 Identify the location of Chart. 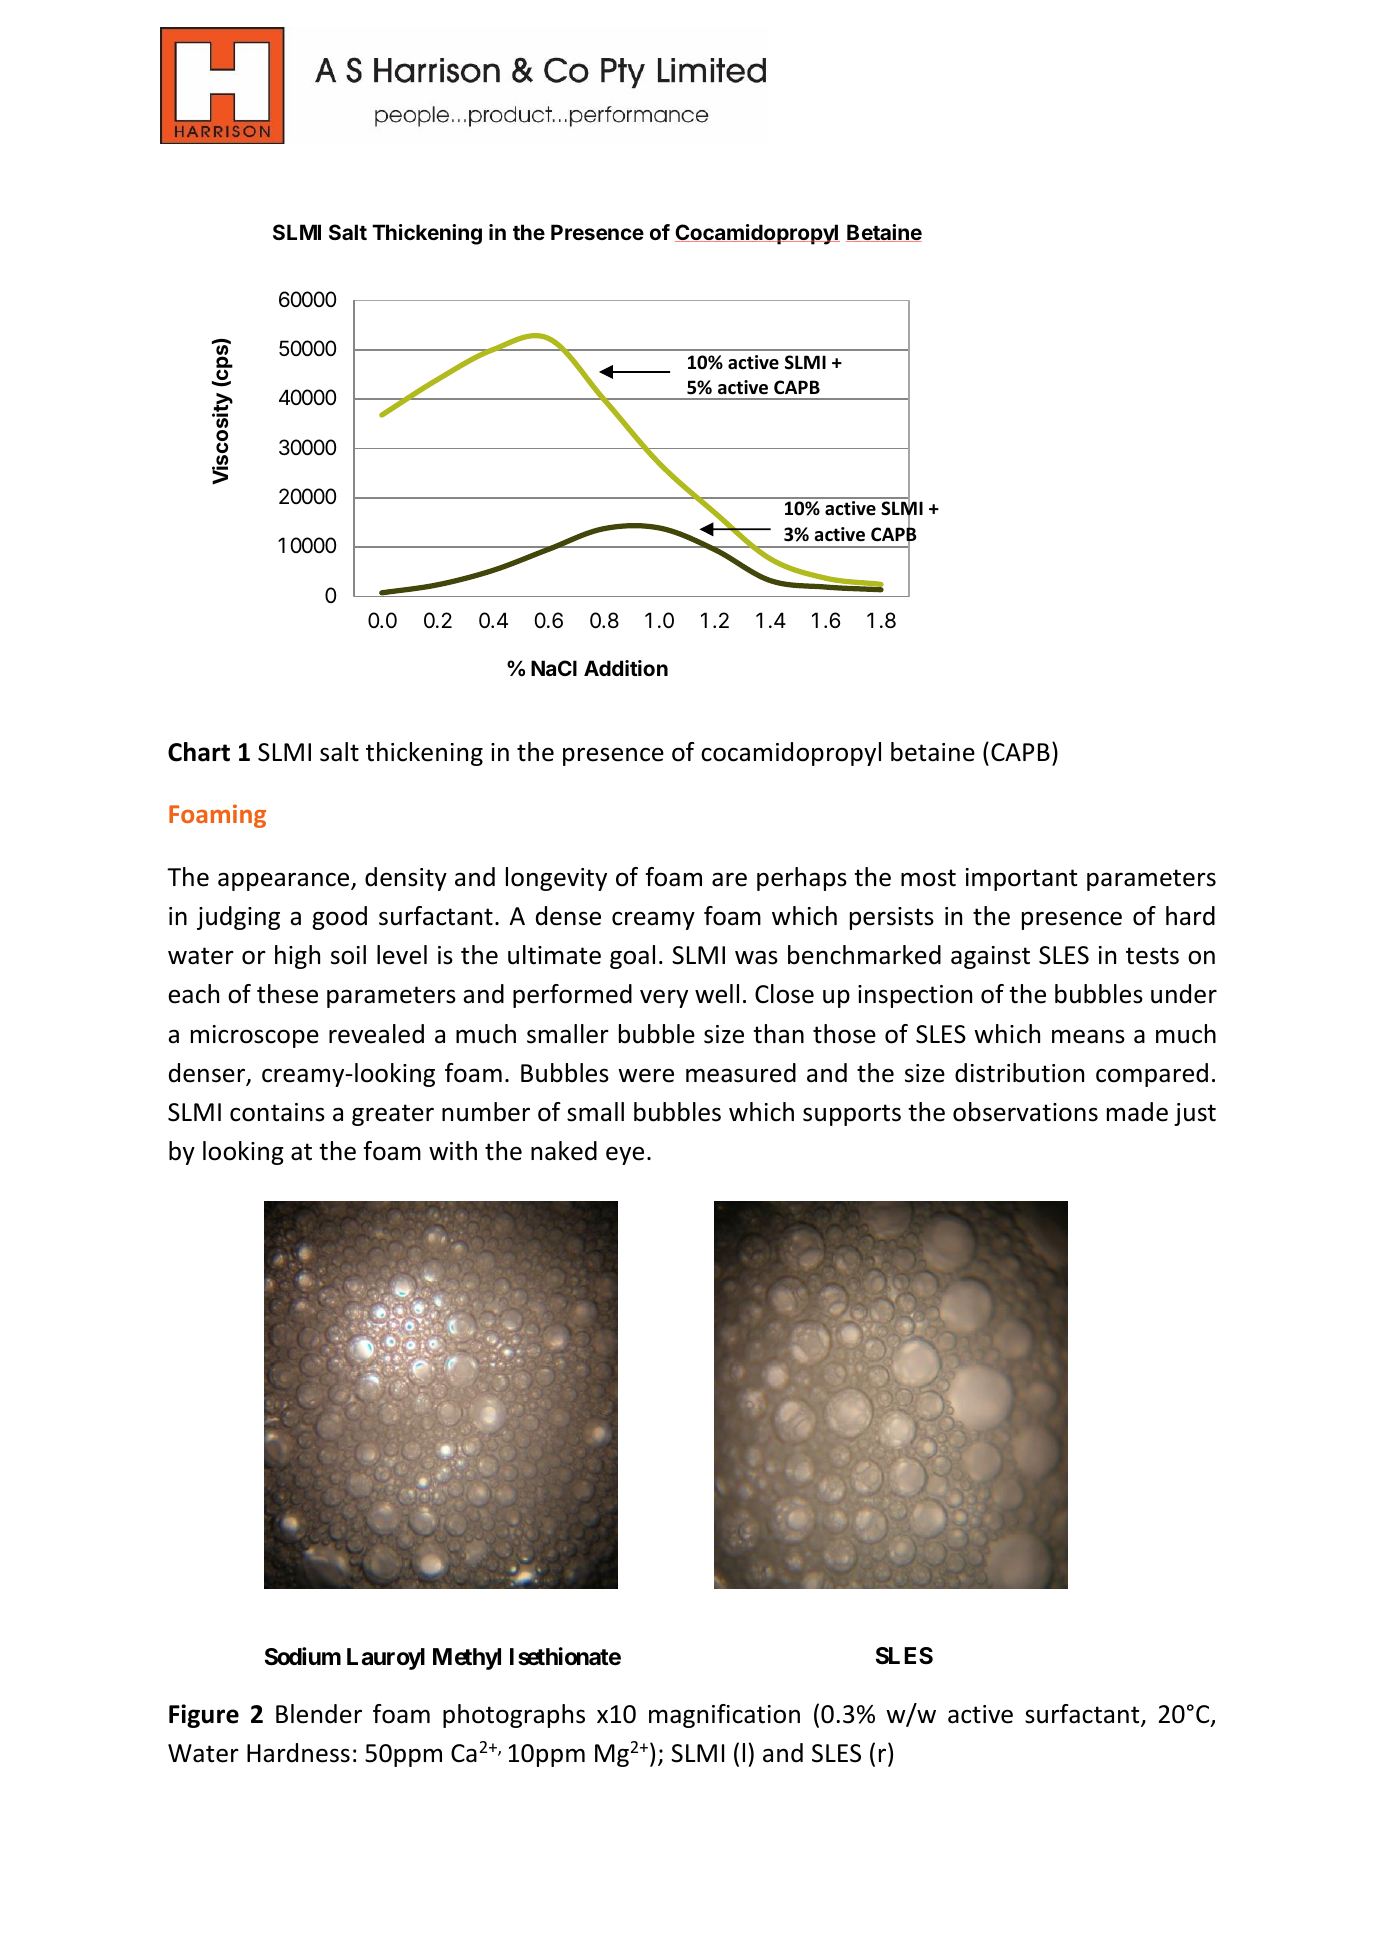
(199, 752).
